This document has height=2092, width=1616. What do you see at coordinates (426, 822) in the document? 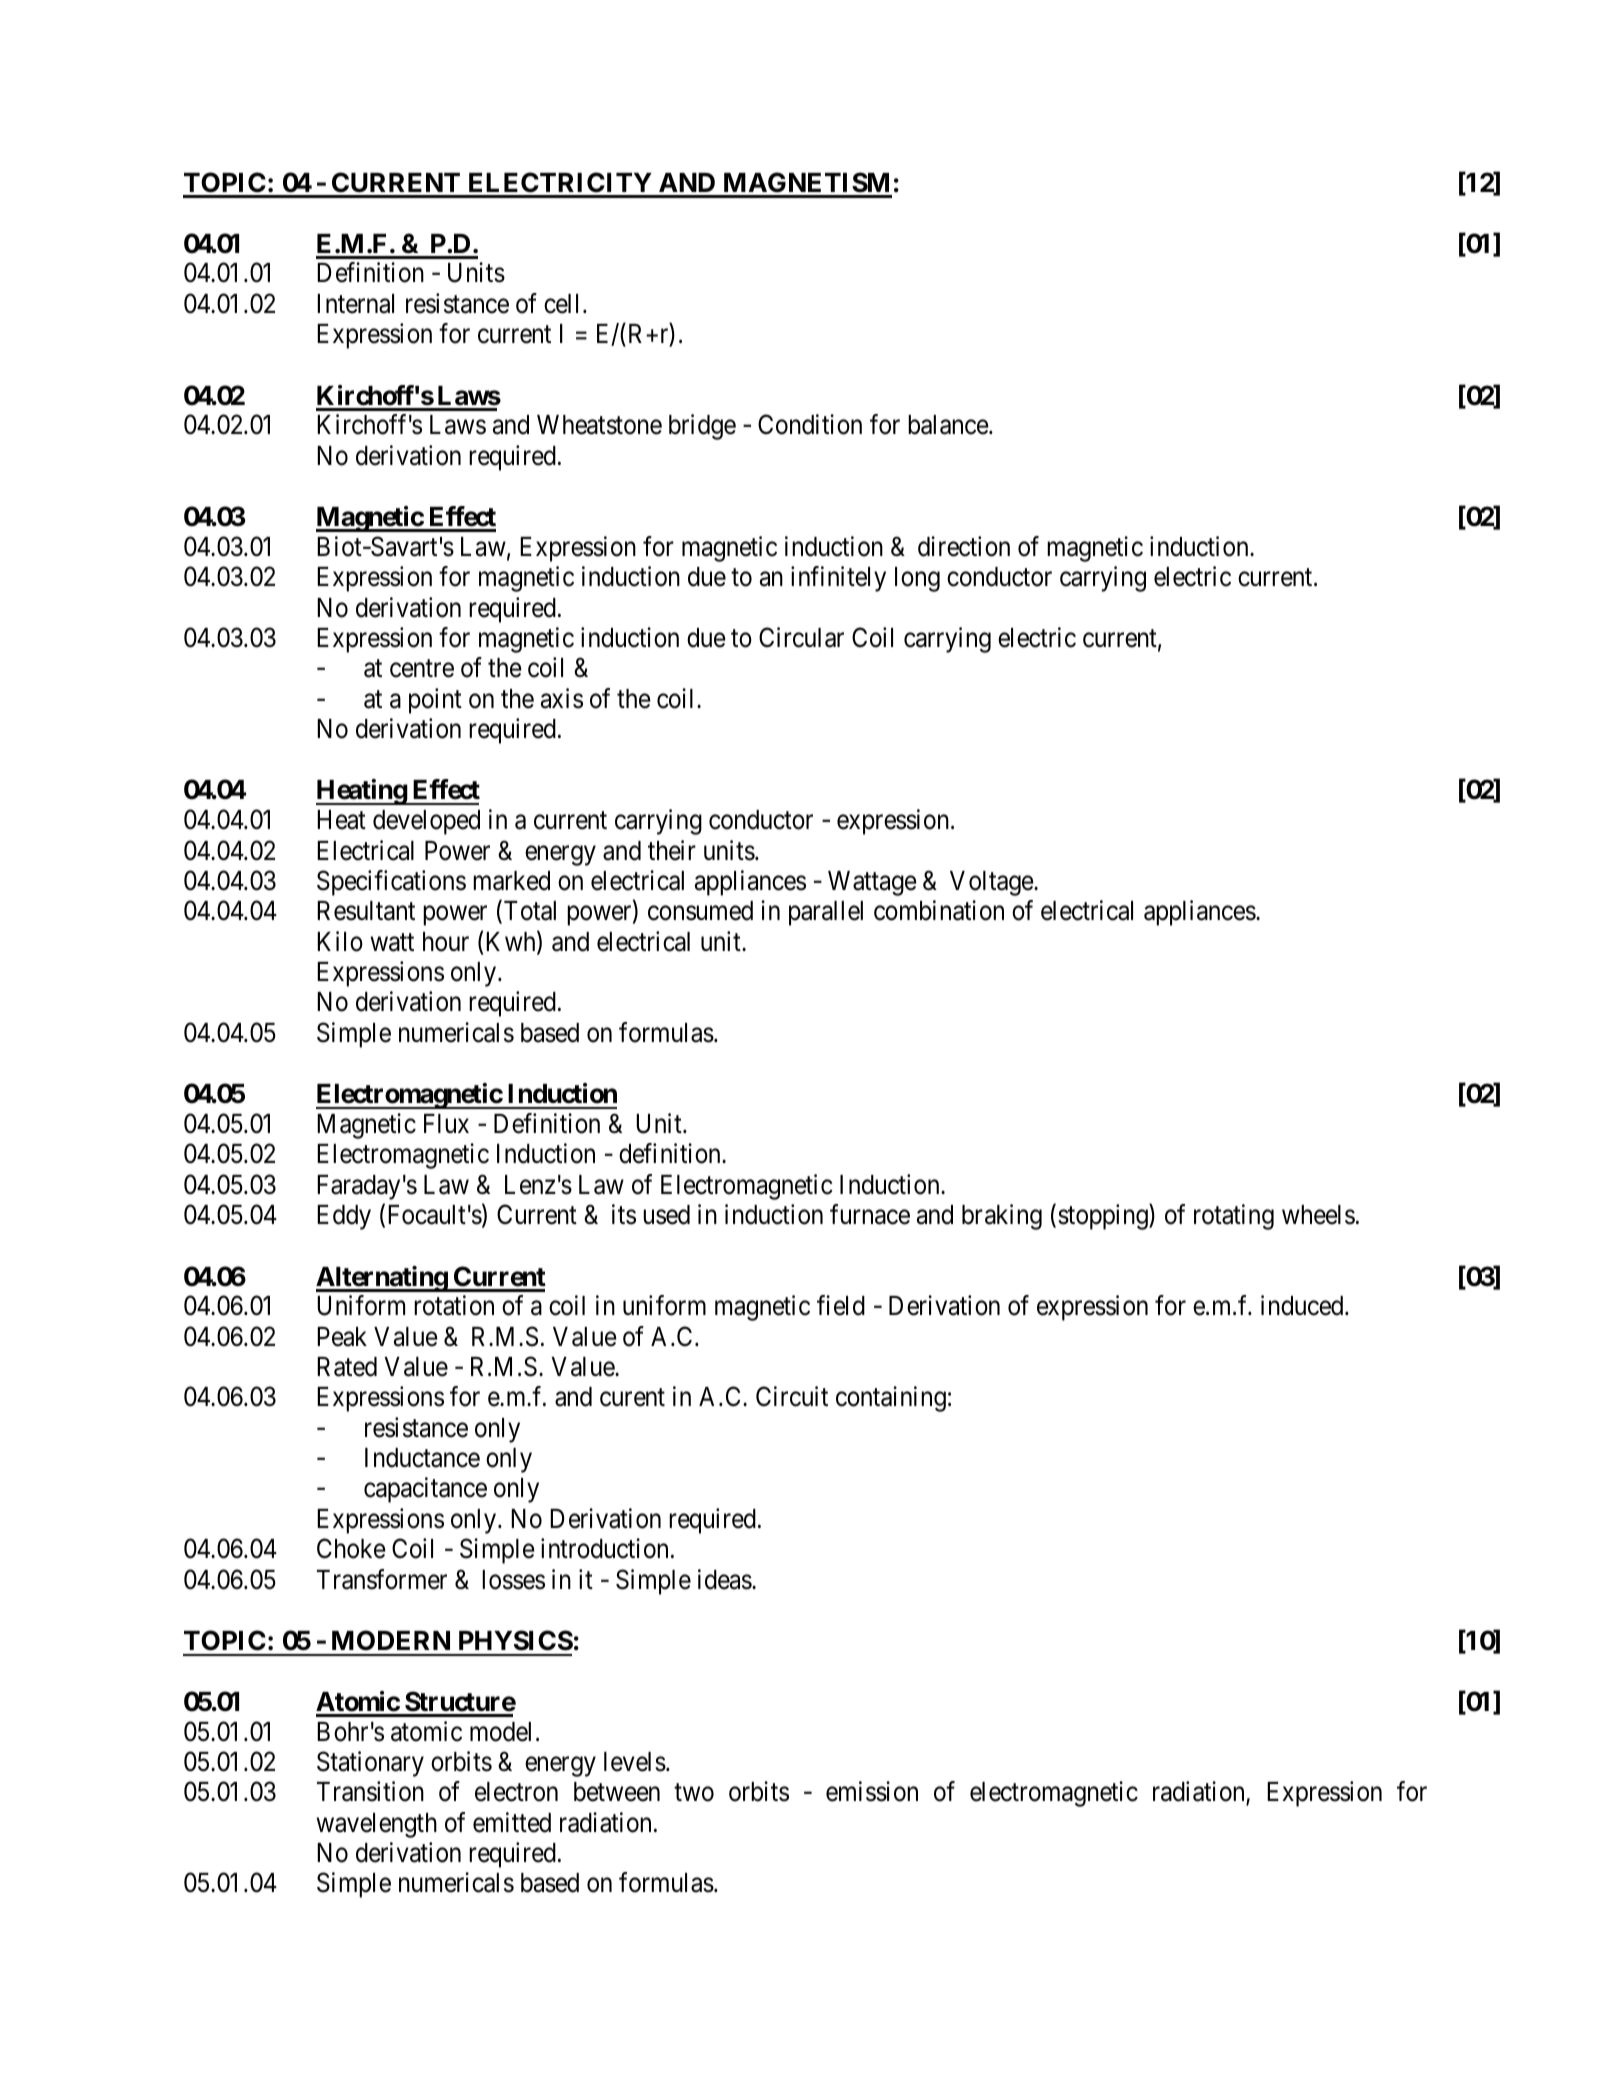
I see `developed` at bounding box center [426, 822].
